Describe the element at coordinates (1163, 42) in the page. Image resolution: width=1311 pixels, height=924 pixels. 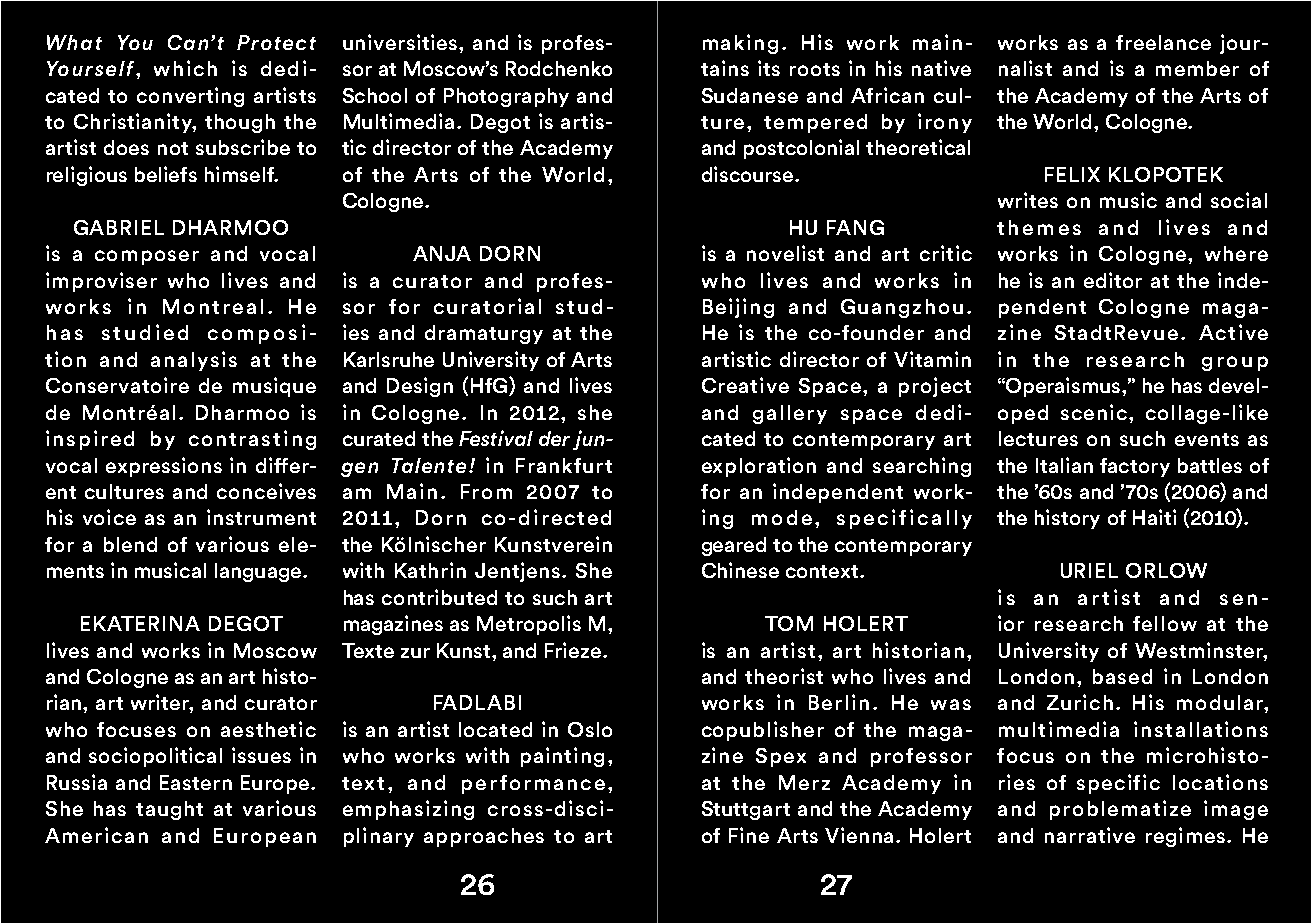
I see `freelance` at that location.
